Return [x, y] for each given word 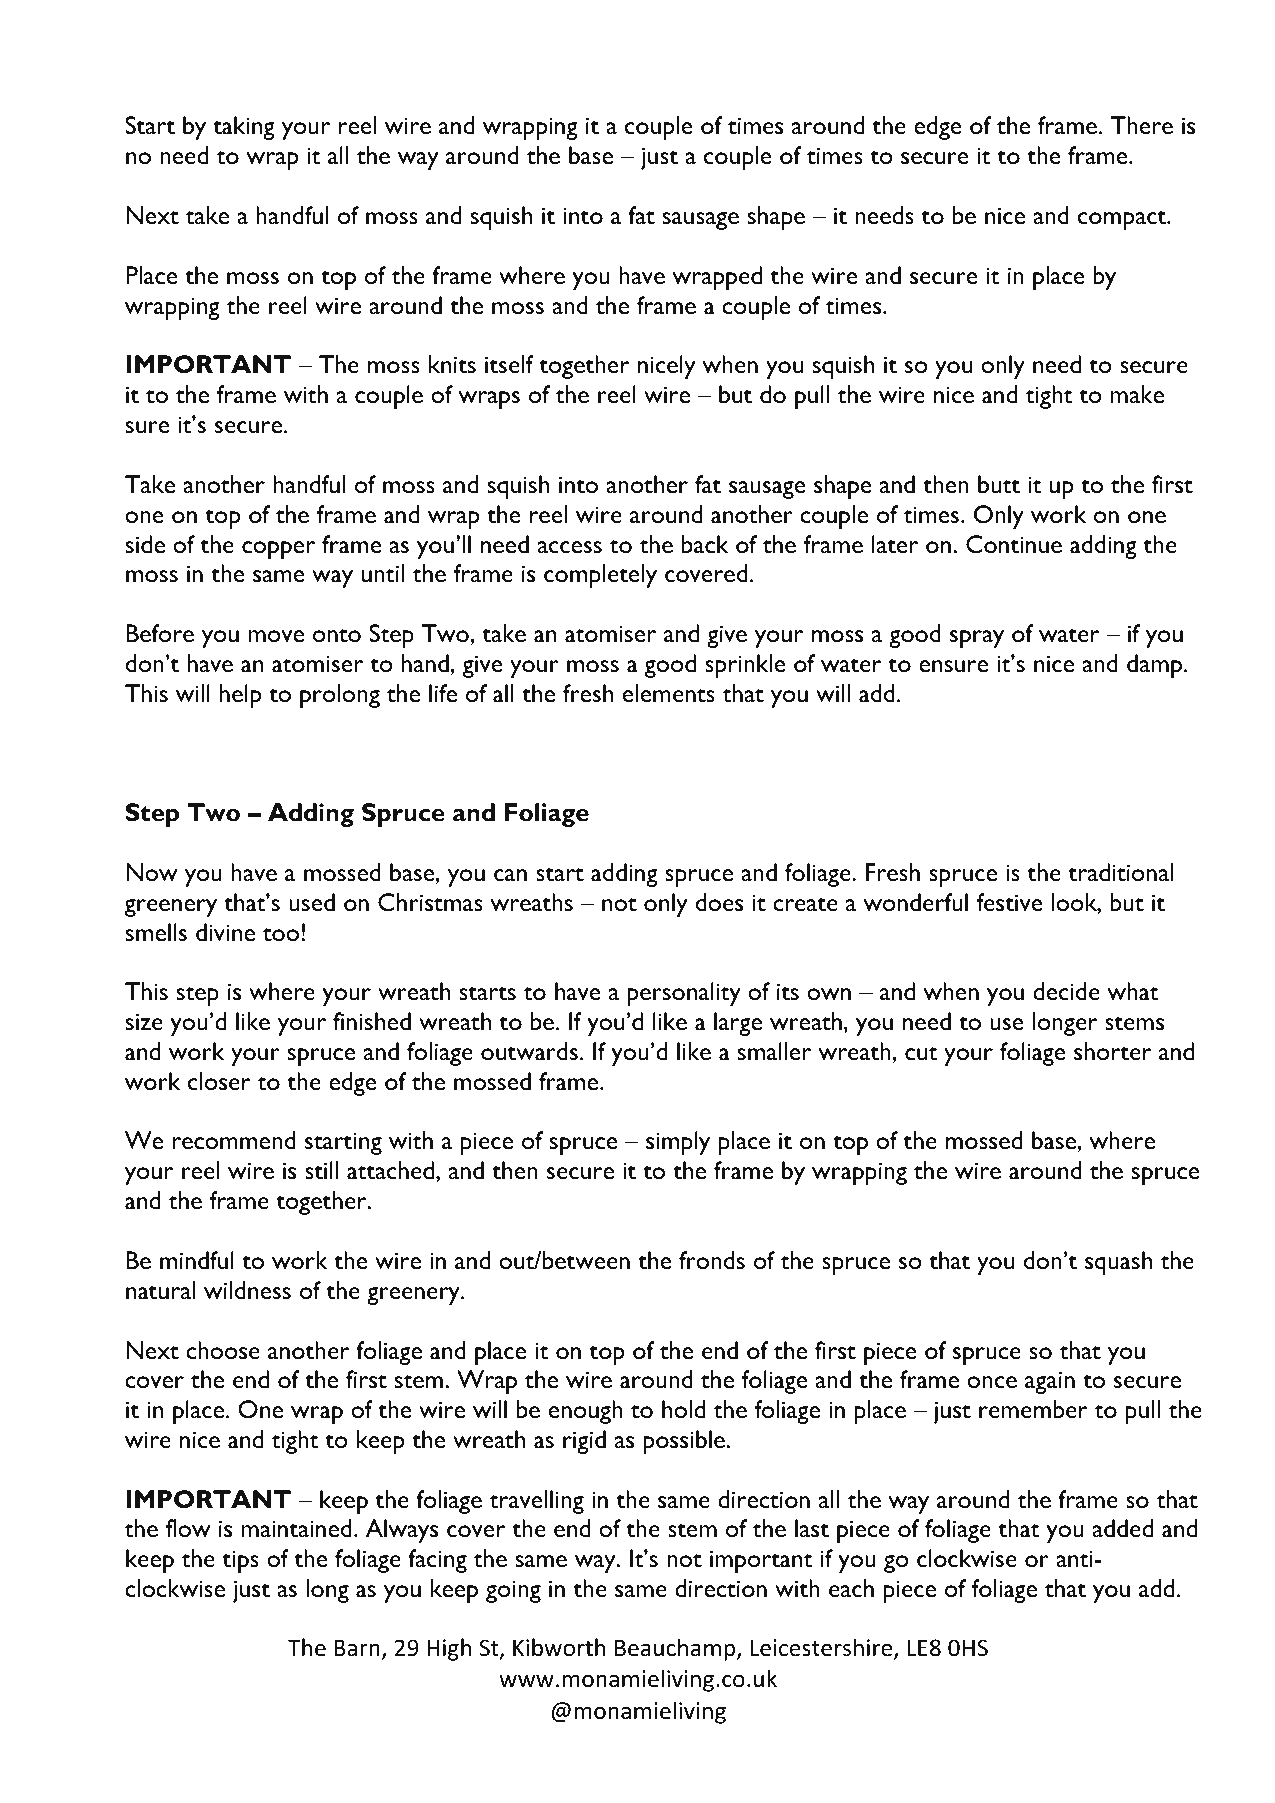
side [145, 544]
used [312, 902]
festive [1009, 902]
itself [509, 364]
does [719, 902]
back [705, 544]
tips [240, 1561]
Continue [1014, 544]
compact [1123, 220]
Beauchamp [676, 1649]
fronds [712, 1260]
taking [244, 128]
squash [1118, 1263]
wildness [247, 1290]
